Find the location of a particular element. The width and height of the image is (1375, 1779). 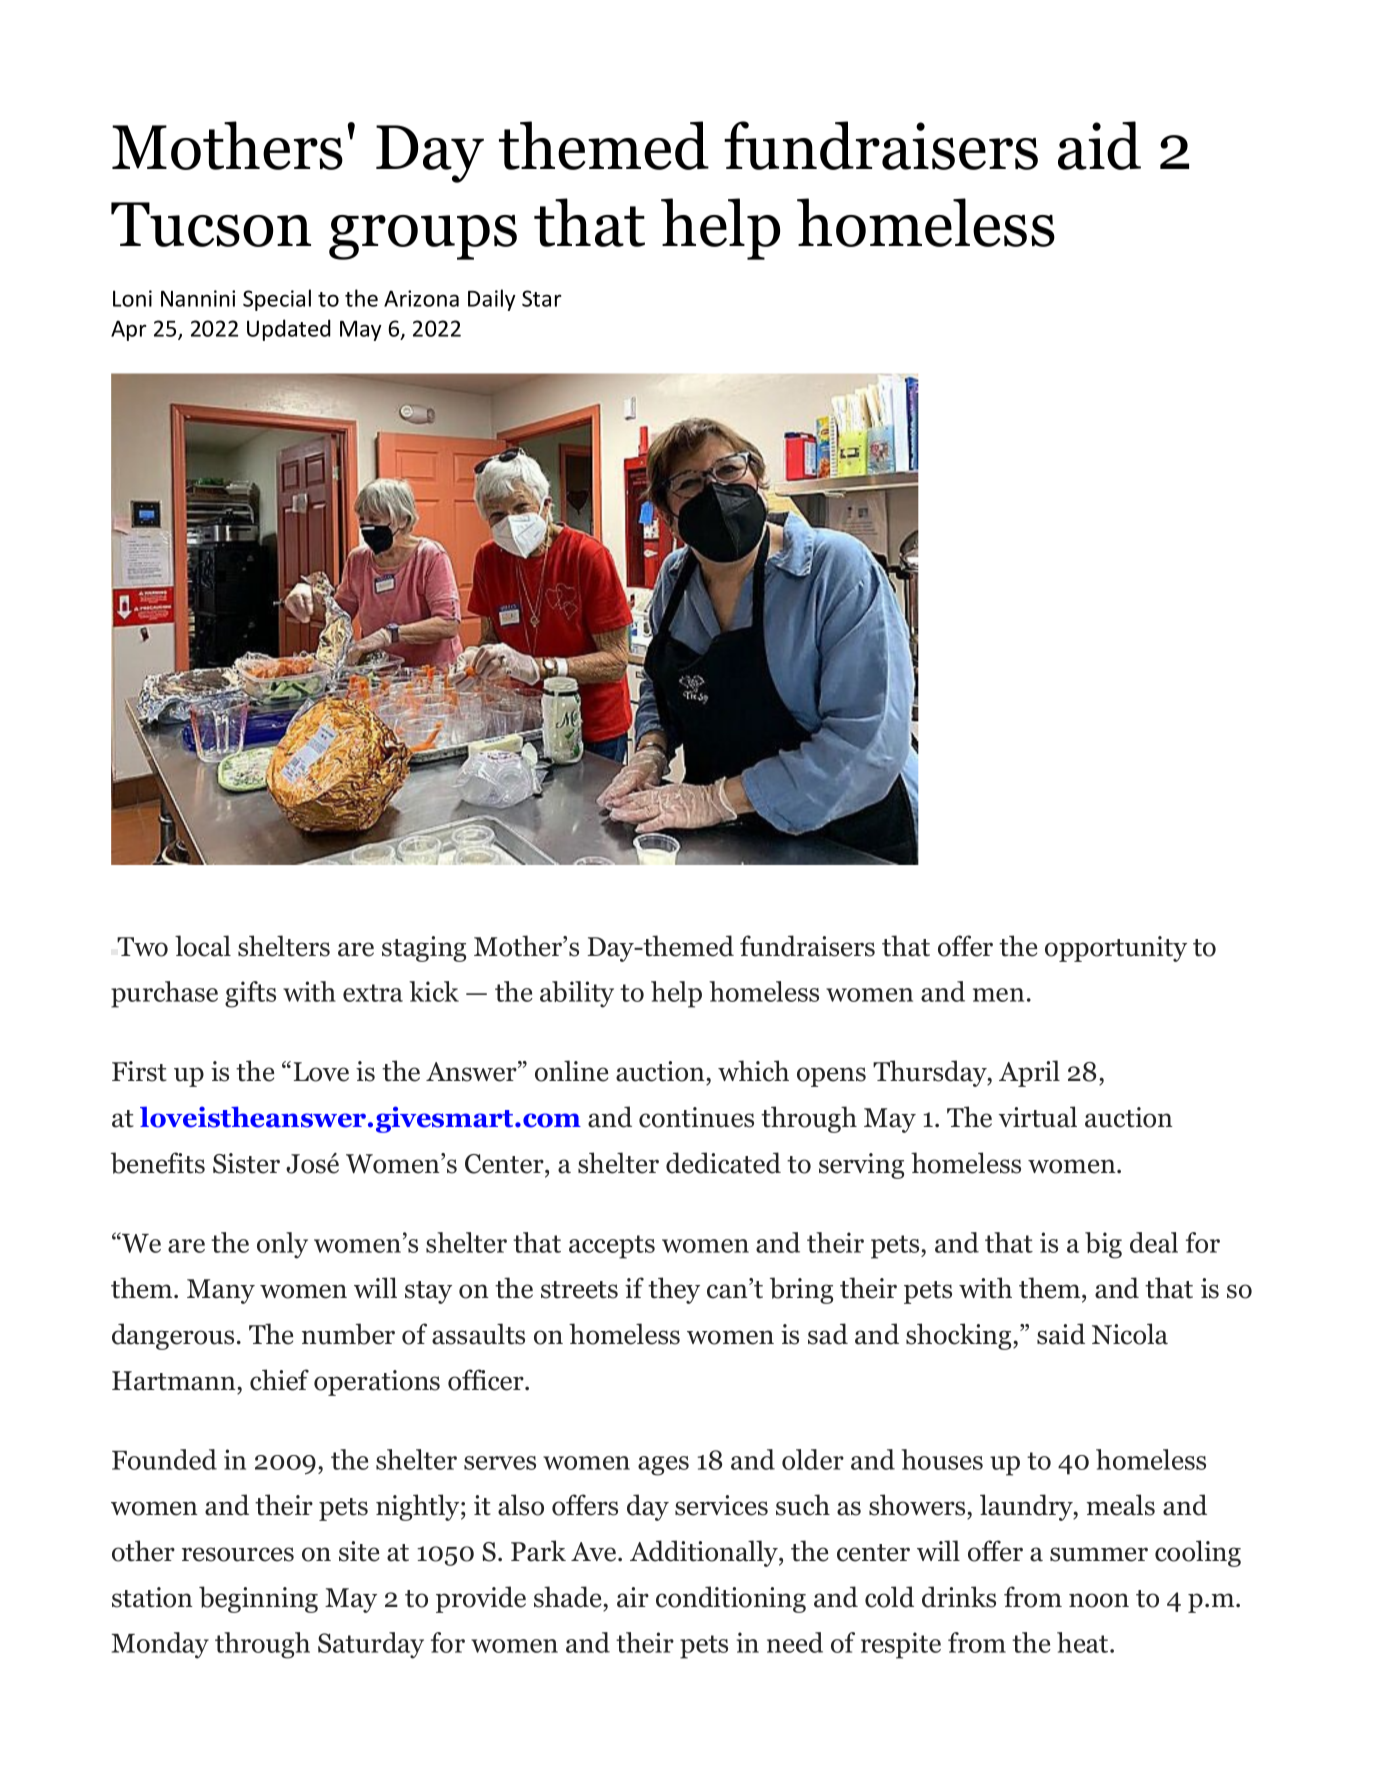

Star is located at coordinates (541, 298).
